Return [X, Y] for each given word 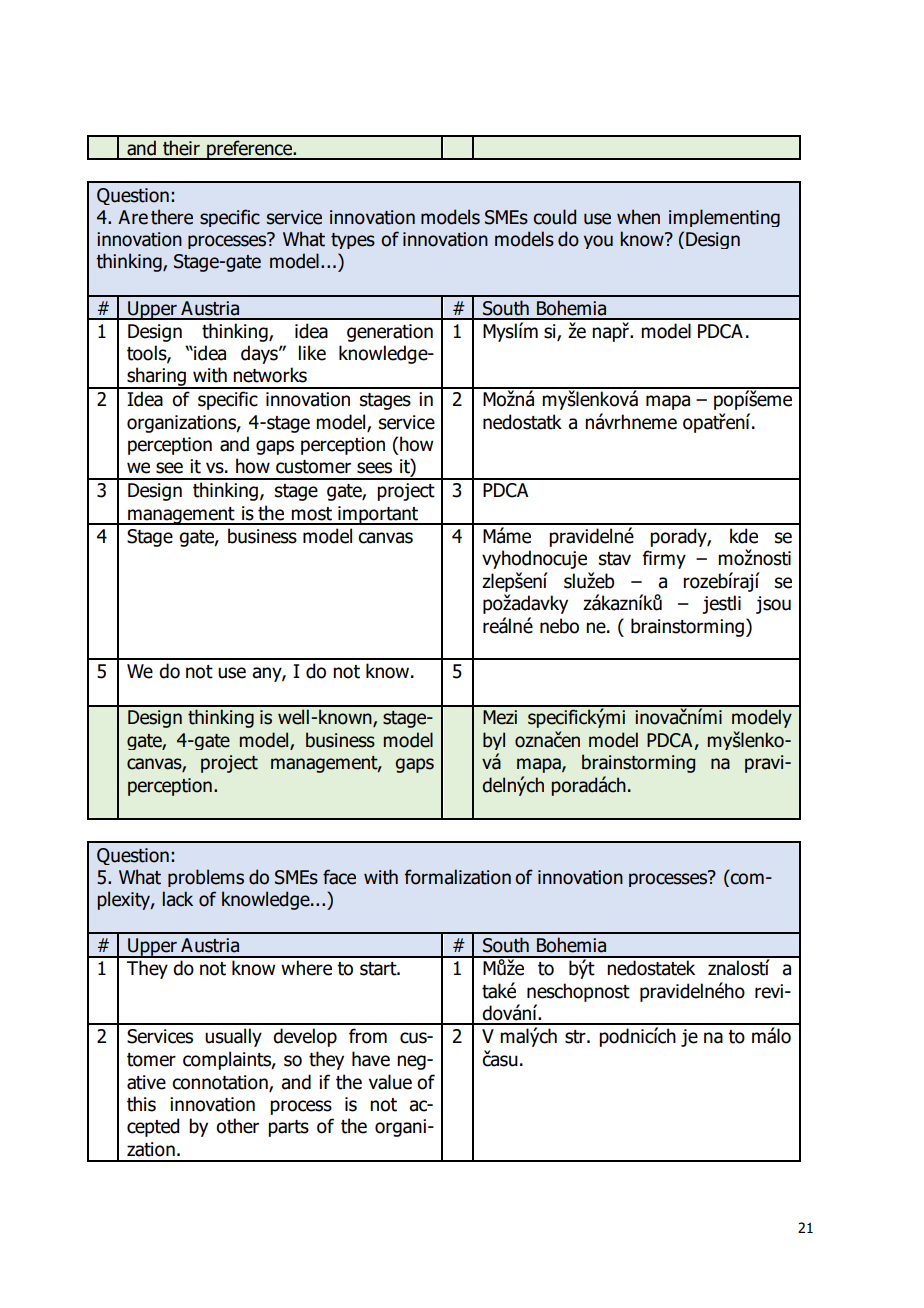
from [368, 1036]
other [237, 1126]
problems [206, 878]
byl [494, 741]
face [339, 877]
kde [744, 536]
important [378, 515]
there [172, 217]
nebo [559, 626]
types [353, 241]
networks [270, 375]
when [638, 217]
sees [374, 468]
